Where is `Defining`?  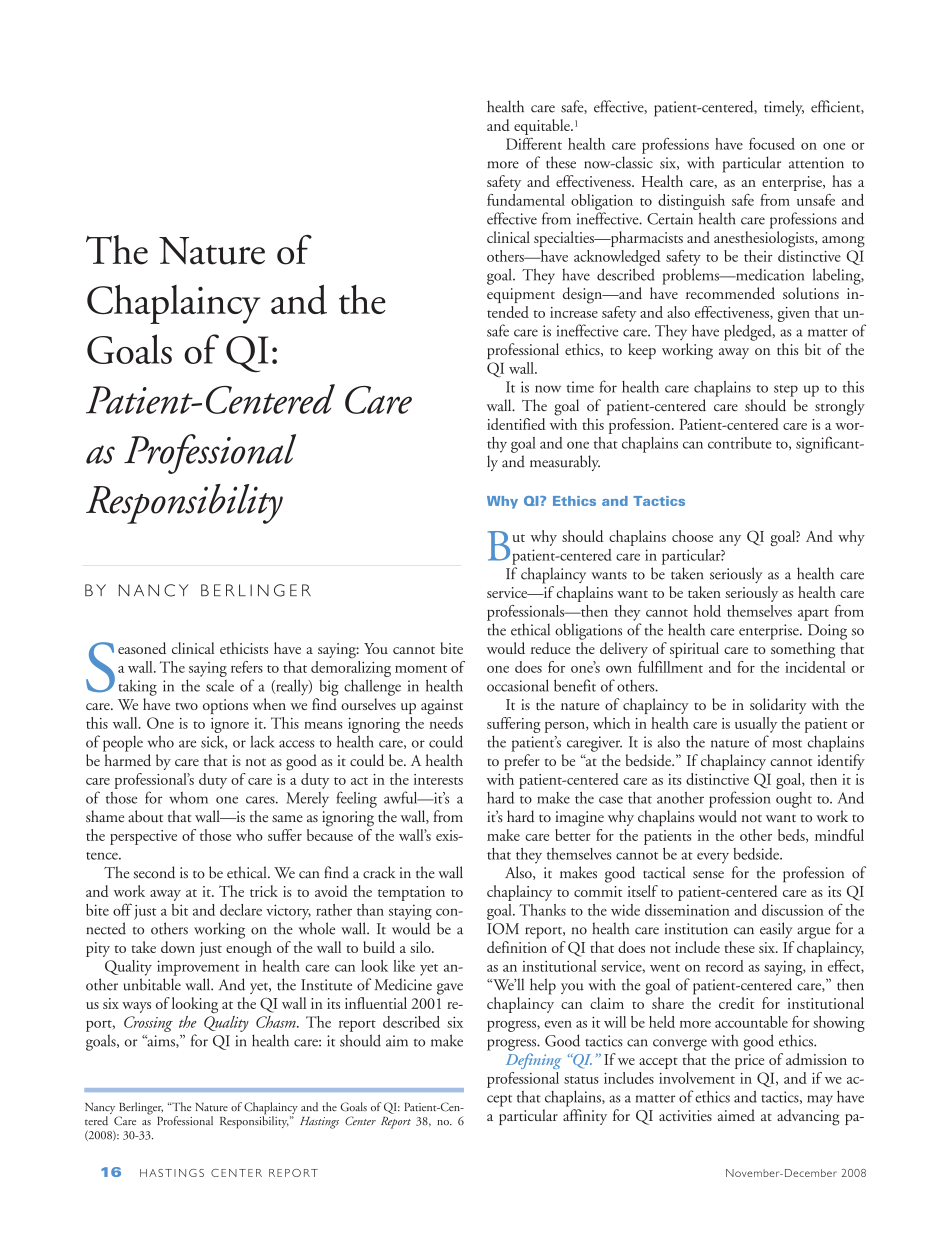 Defining is located at coordinates (533, 1061).
